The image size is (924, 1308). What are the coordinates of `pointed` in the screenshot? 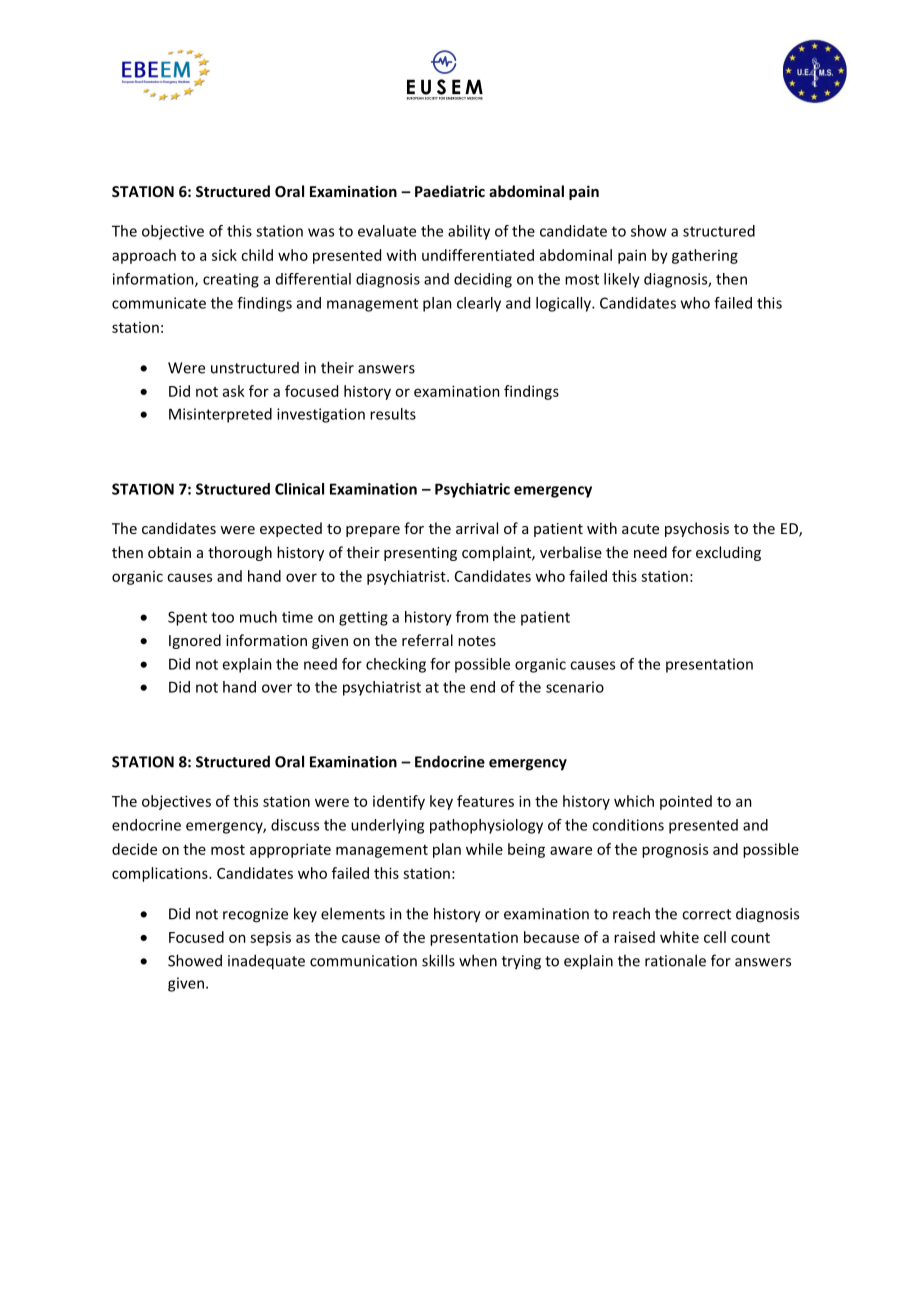 It's located at (686, 802).
